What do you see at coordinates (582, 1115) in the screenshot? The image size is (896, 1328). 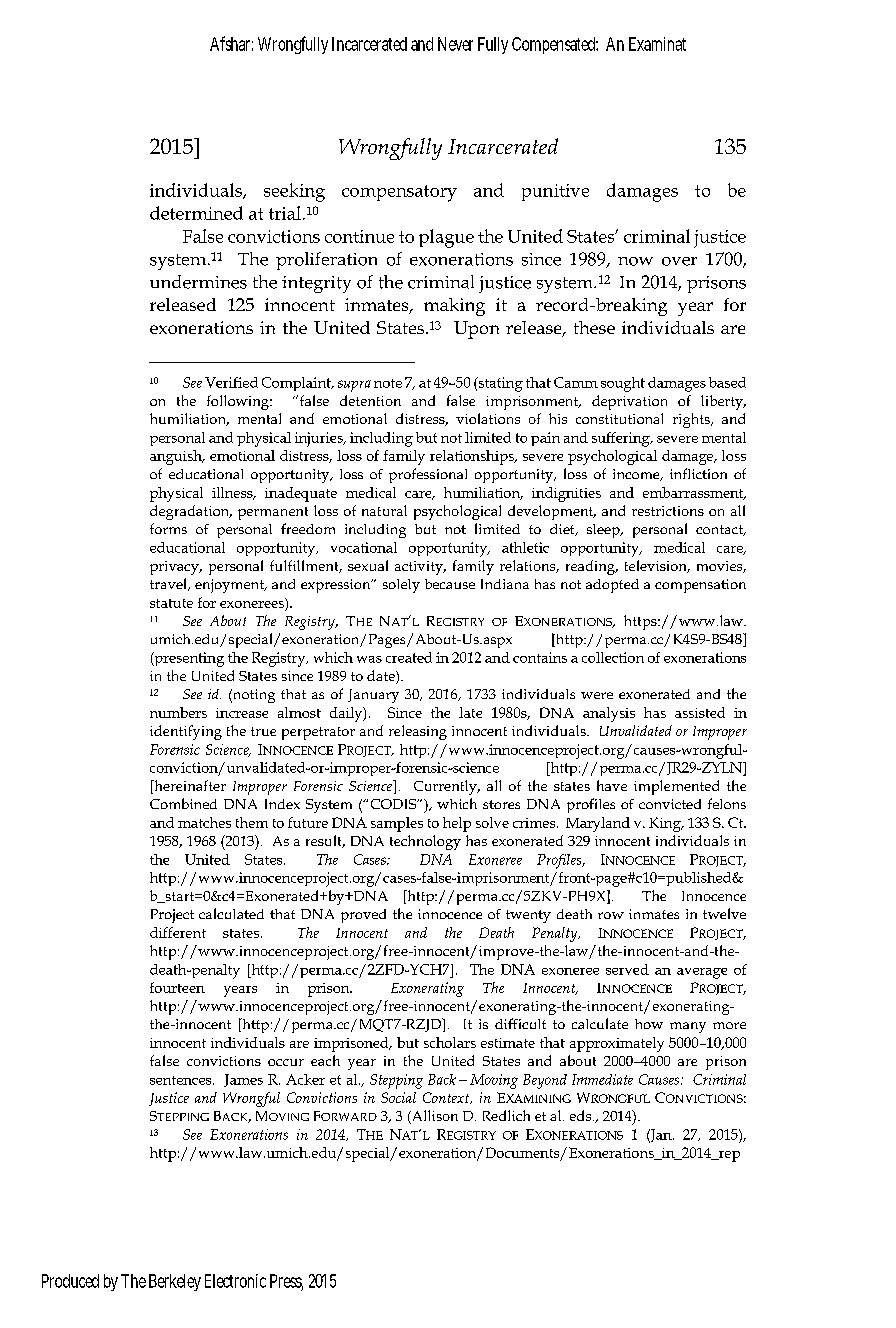 I see `eds` at bounding box center [582, 1115].
